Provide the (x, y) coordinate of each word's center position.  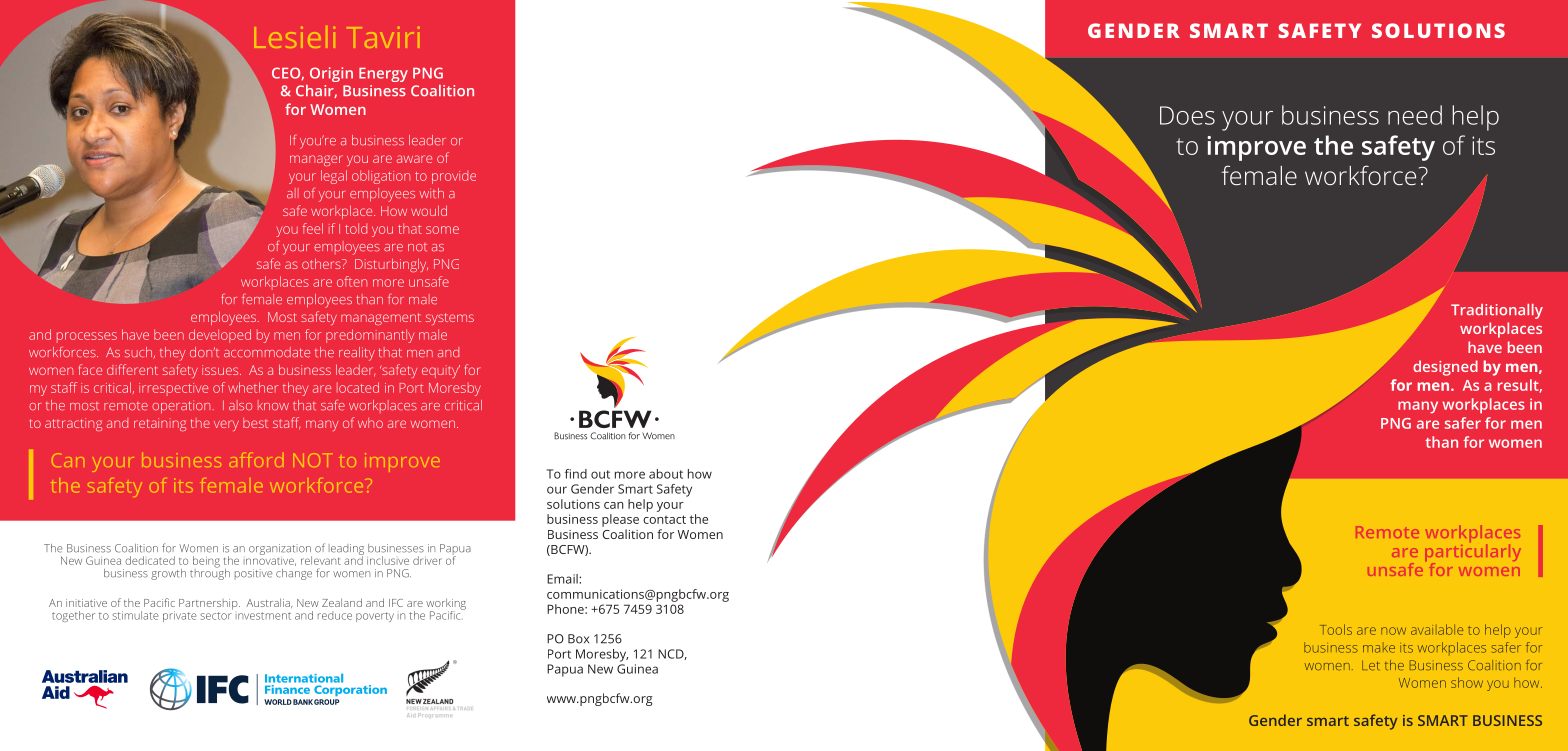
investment (263, 616)
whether (253, 387)
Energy (383, 75)
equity (441, 371)
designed (1445, 368)
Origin (331, 74)
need (1415, 115)
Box (578, 639)
